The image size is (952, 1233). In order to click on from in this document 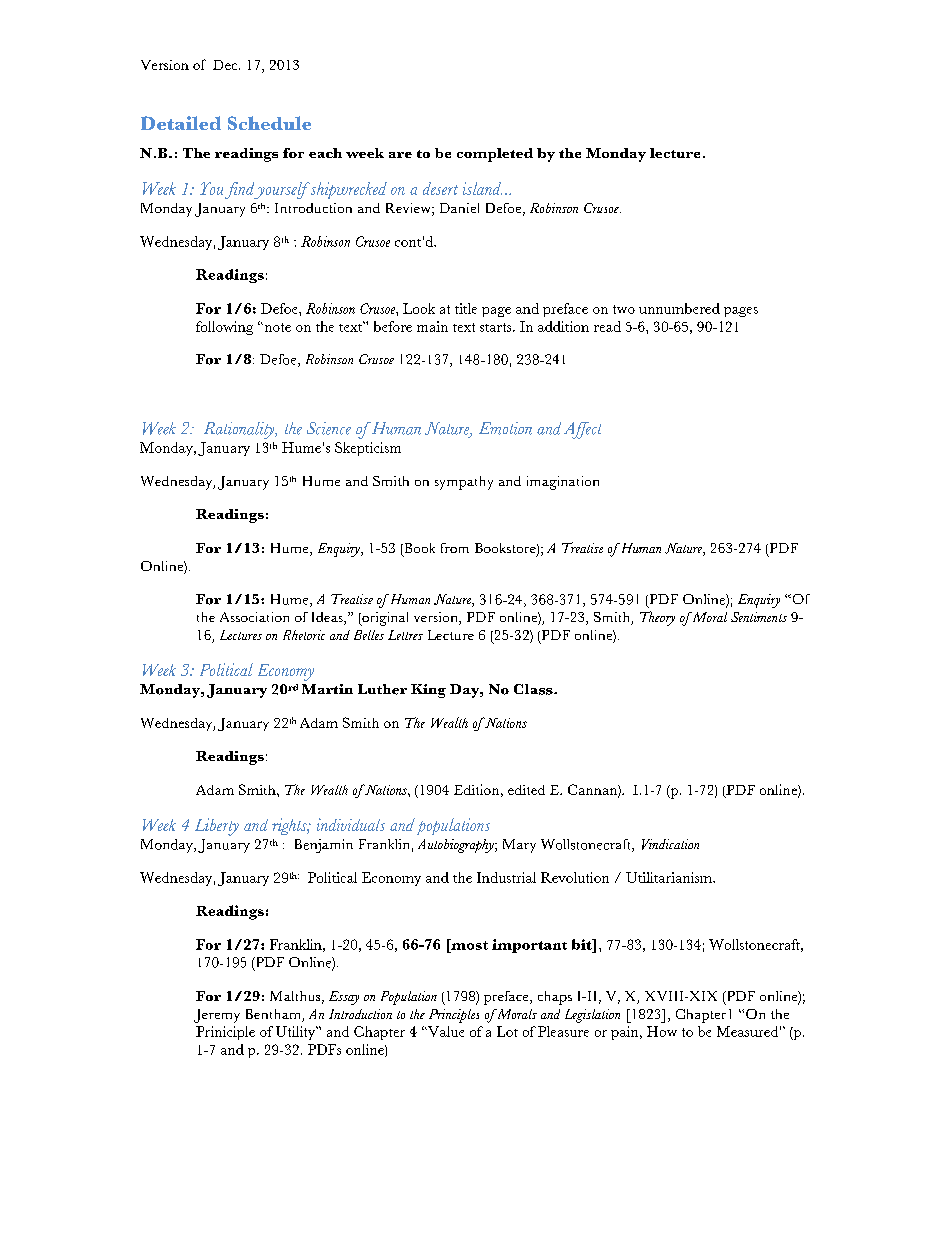, I will do `click(455, 548)`.
